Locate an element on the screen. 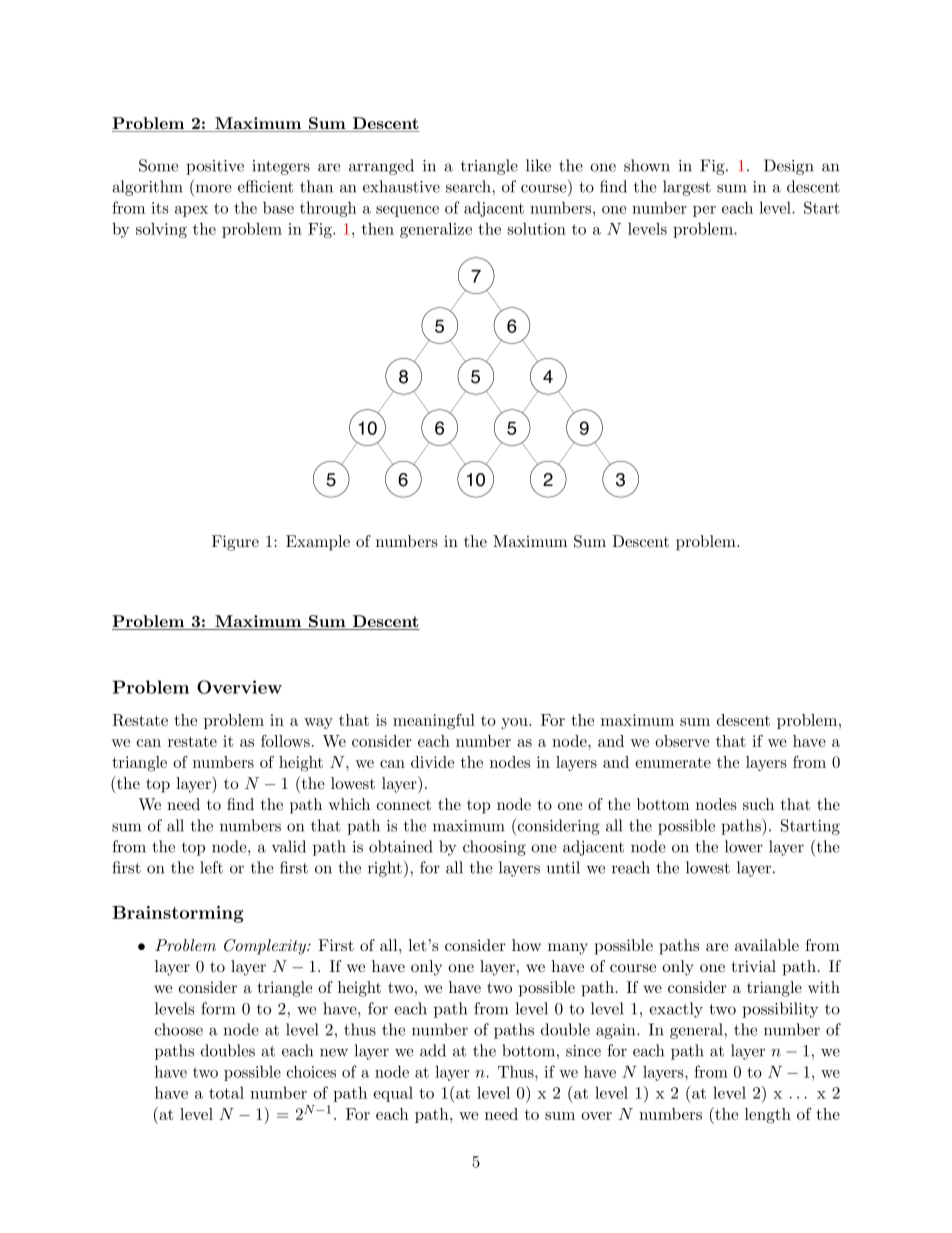  per is located at coordinates (704, 211).
